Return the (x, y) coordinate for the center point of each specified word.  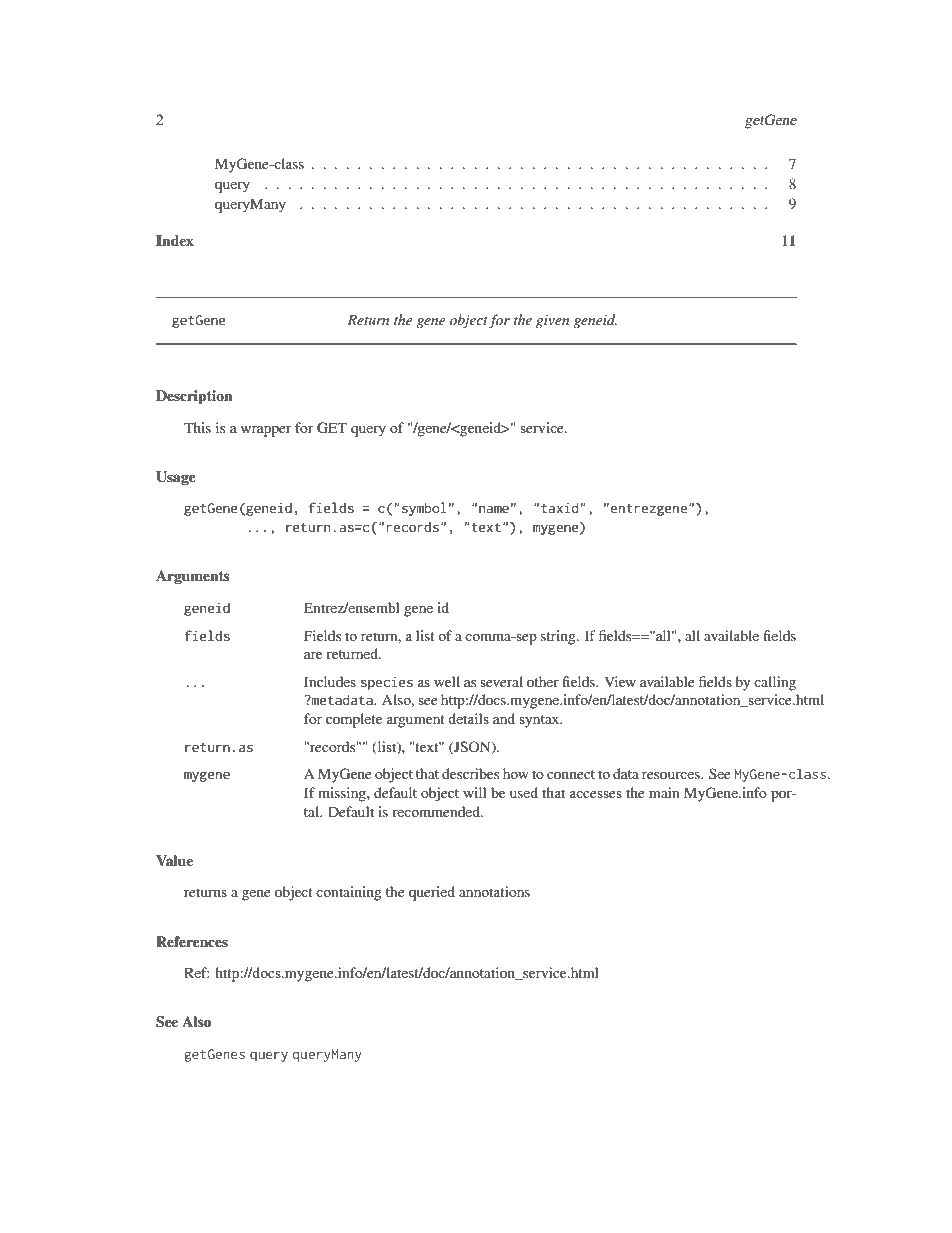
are (313, 655)
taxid (560, 507)
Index (175, 240)
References (192, 941)
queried (432, 893)
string (559, 637)
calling (775, 683)
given (552, 321)
